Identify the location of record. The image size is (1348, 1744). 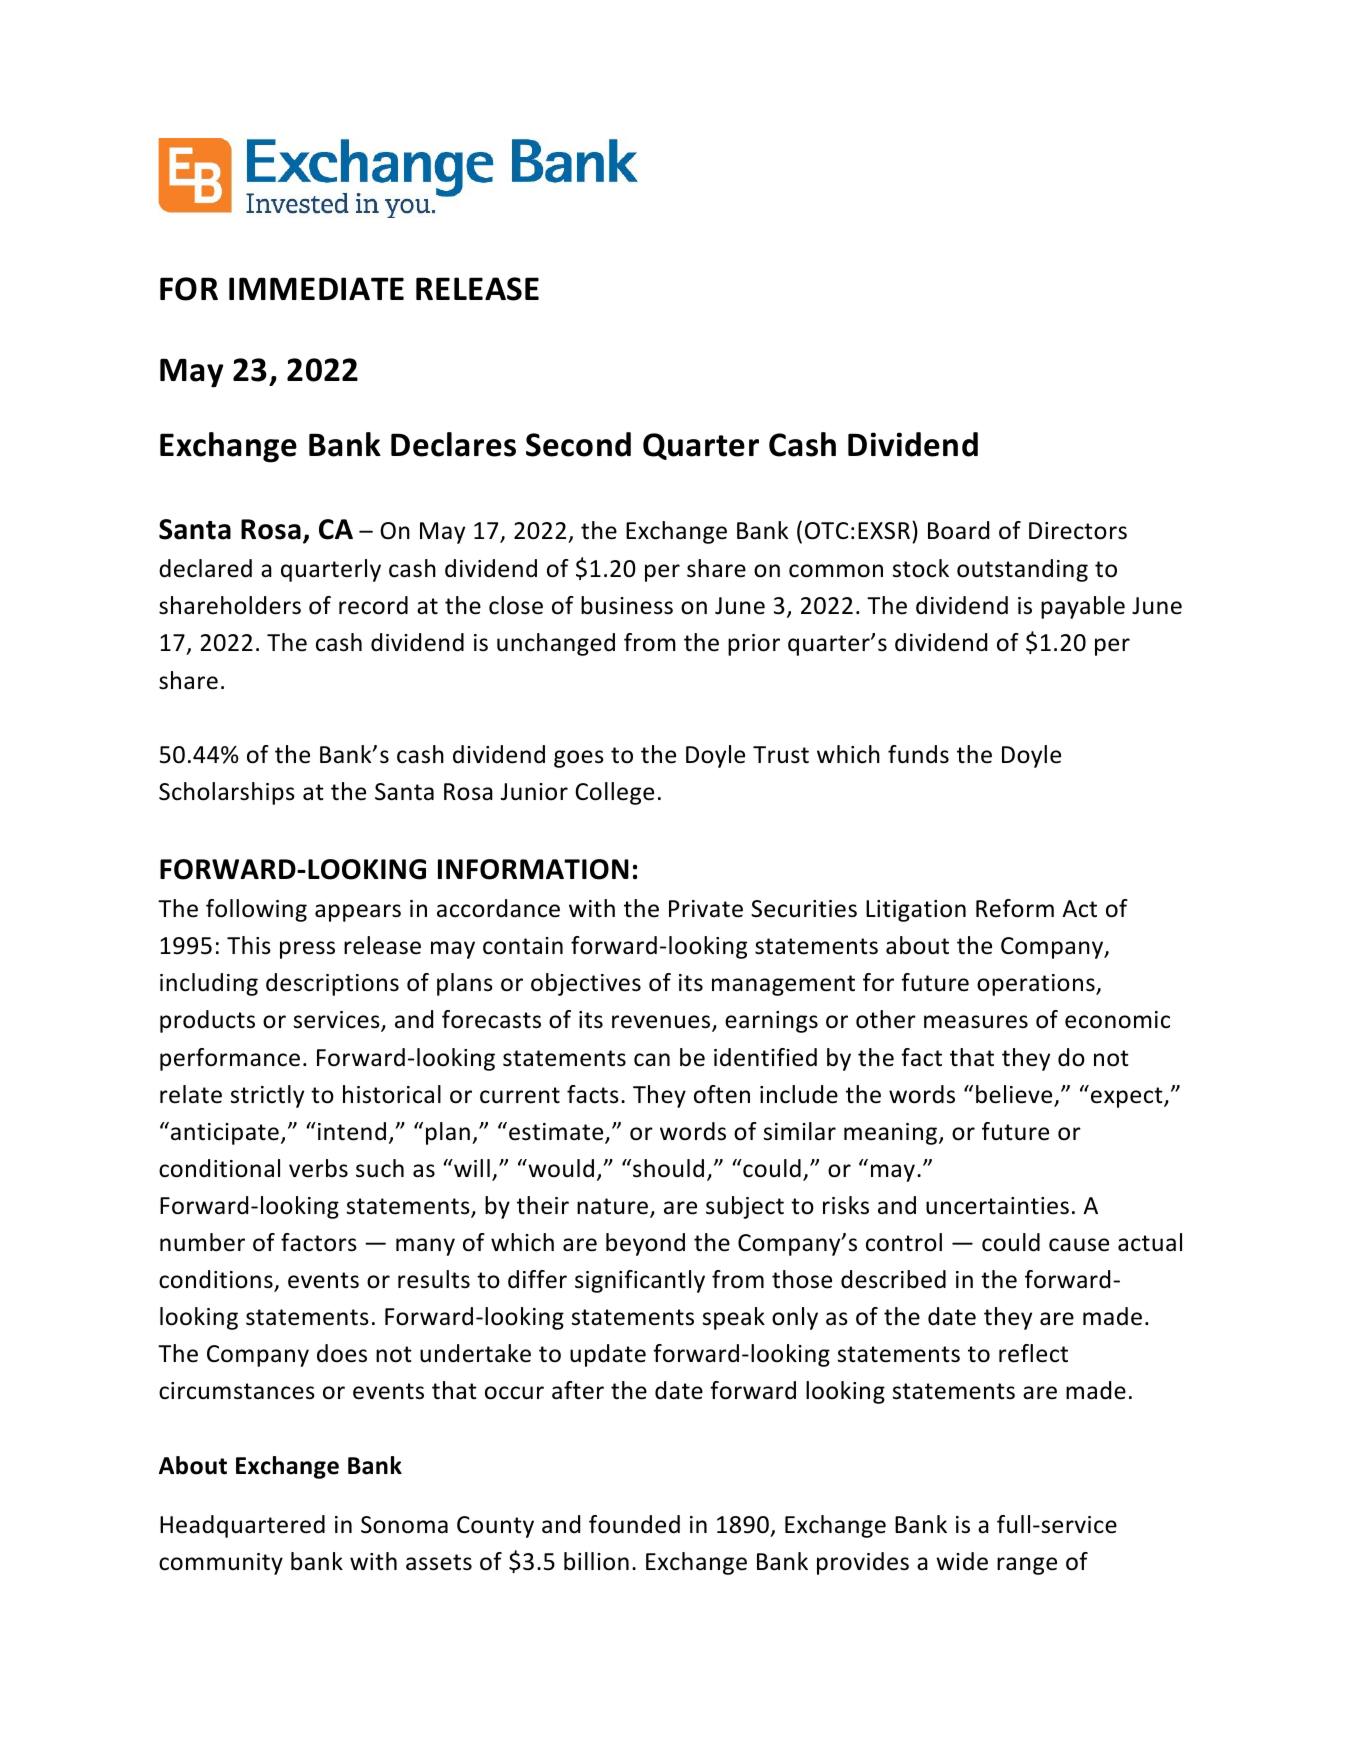
(373, 605).
